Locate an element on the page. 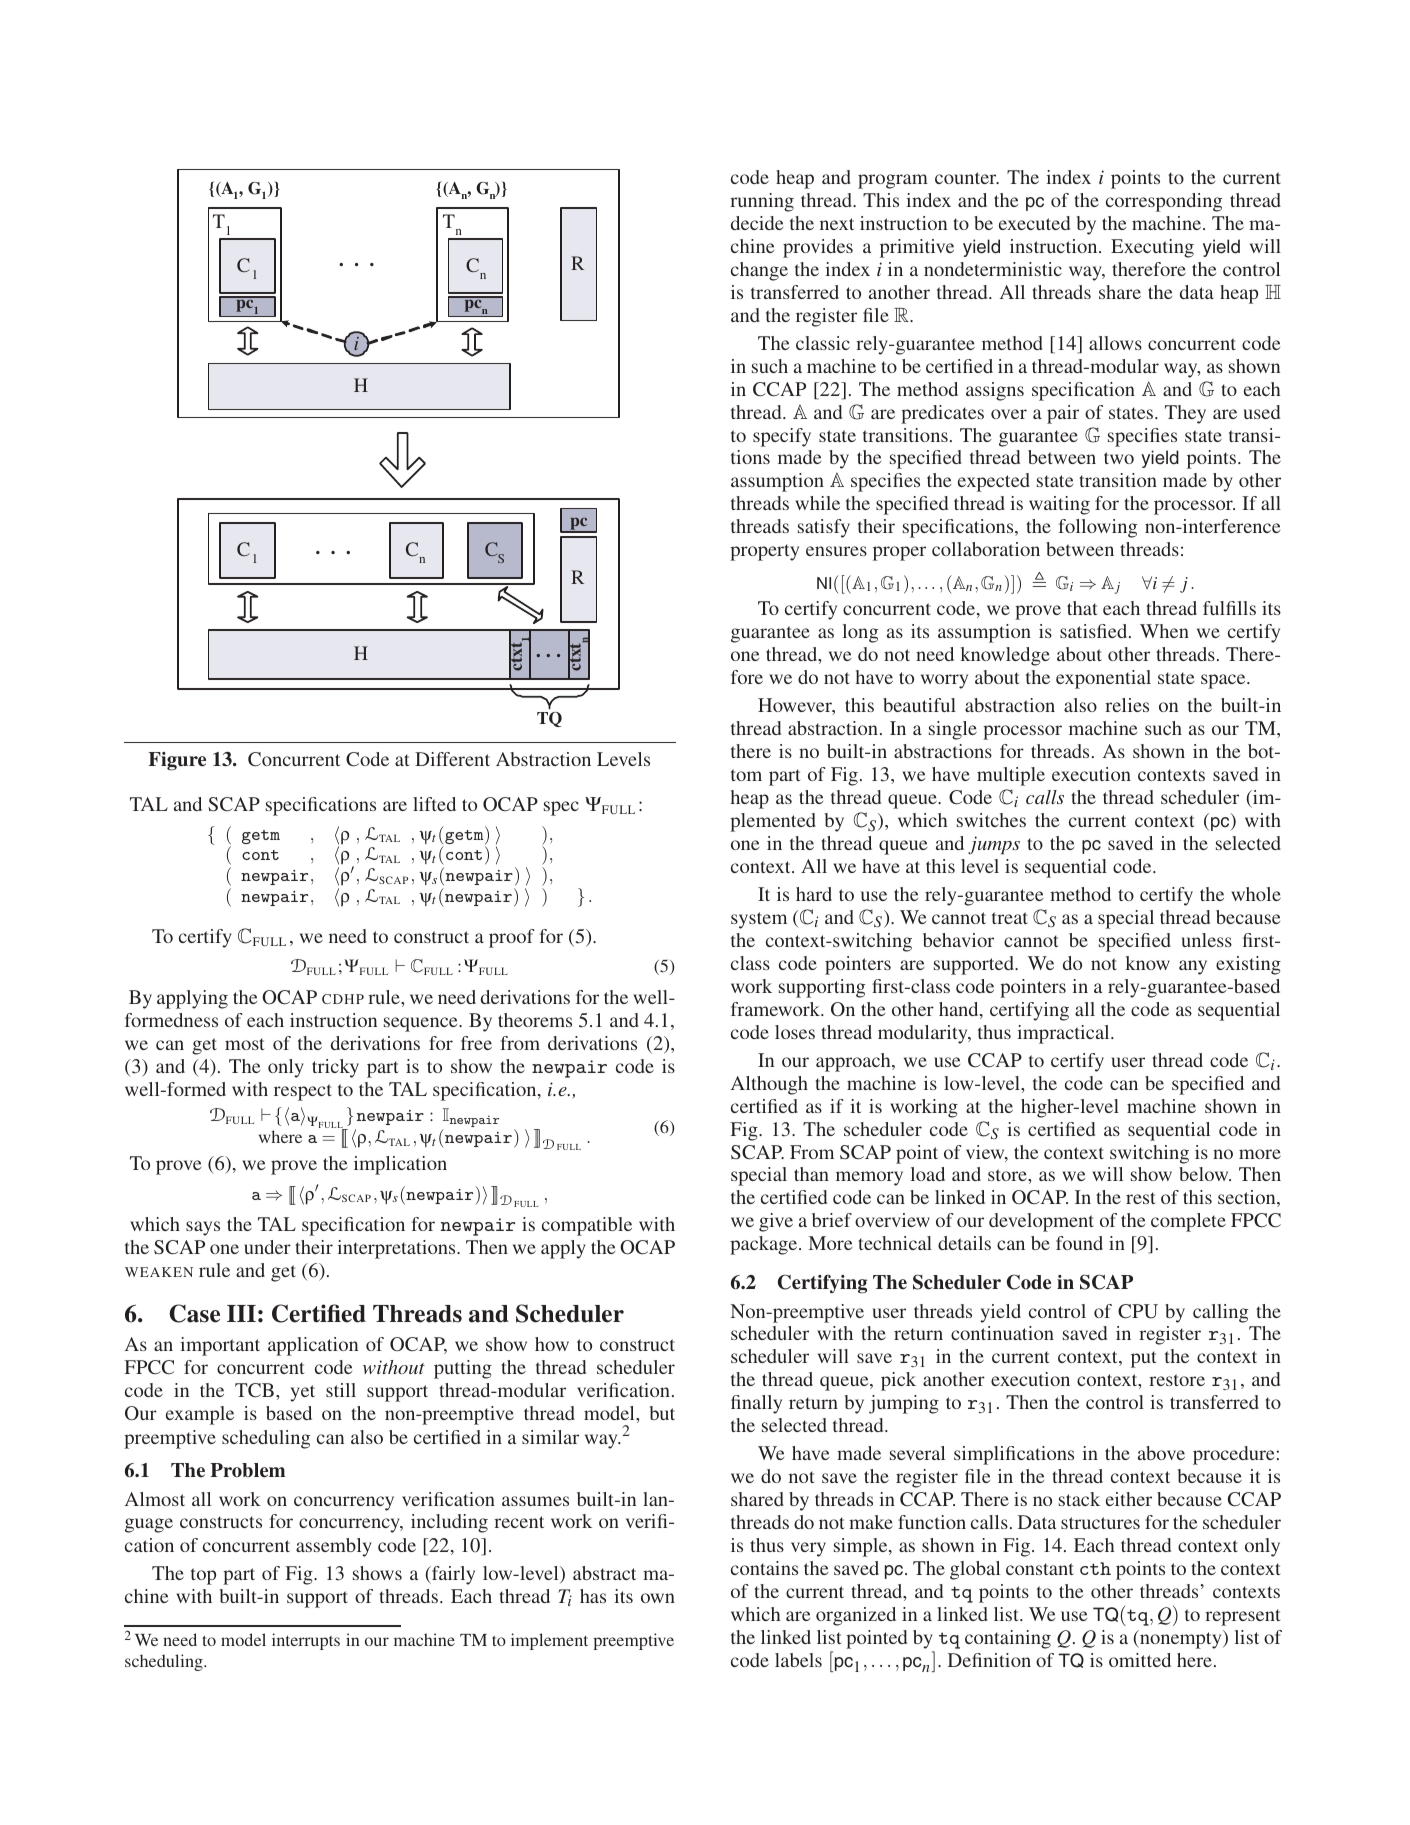 The image size is (1410, 1825). below is located at coordinates (1205, 1174).
